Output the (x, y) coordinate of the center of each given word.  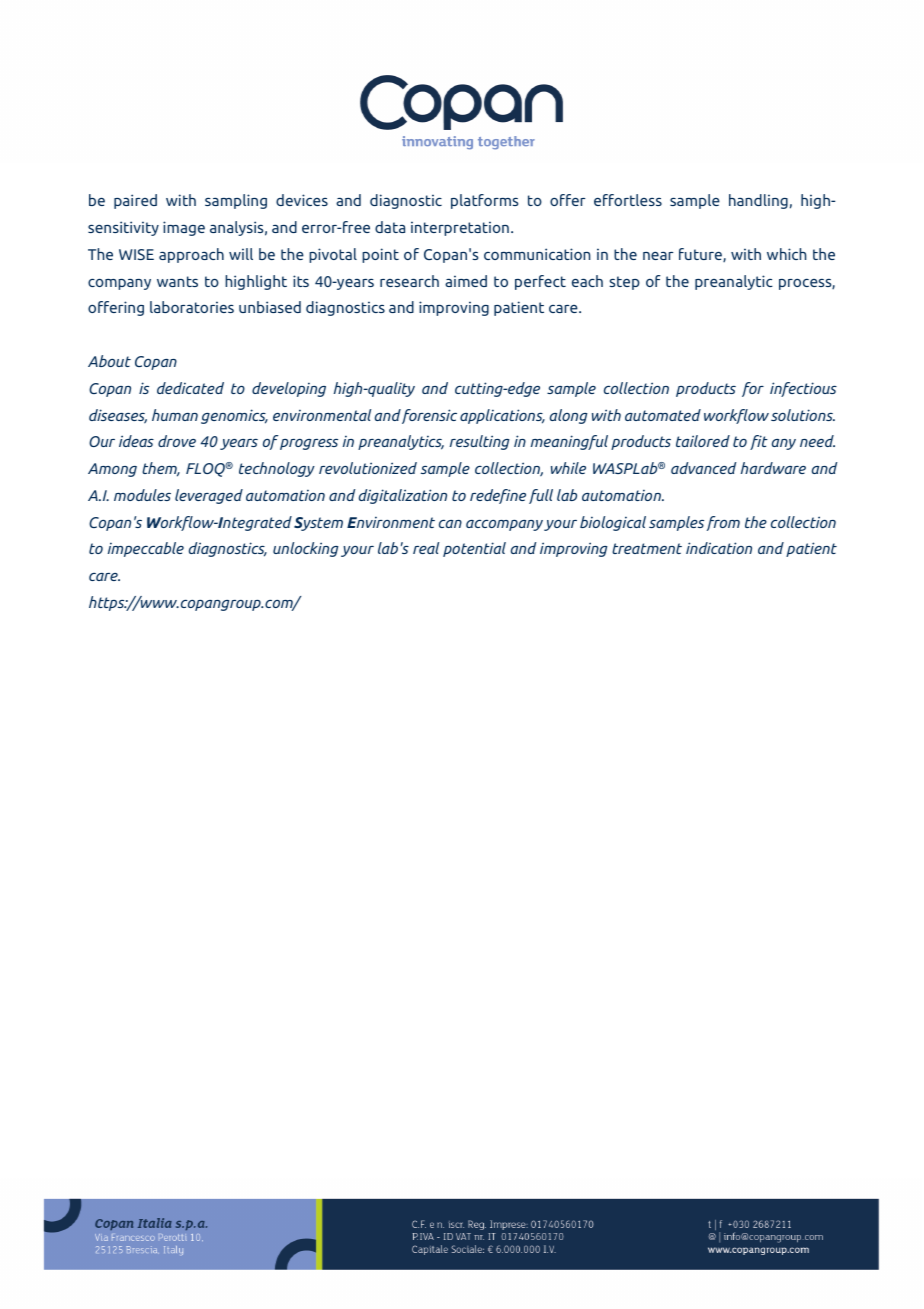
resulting (480, 442)
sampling (236, 201)
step (624, 283)
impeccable (146, 549)
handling (758, 201)
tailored (703, 441)
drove (177, 441)
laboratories (192, 307)
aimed (466, 281)
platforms (484, 201)
